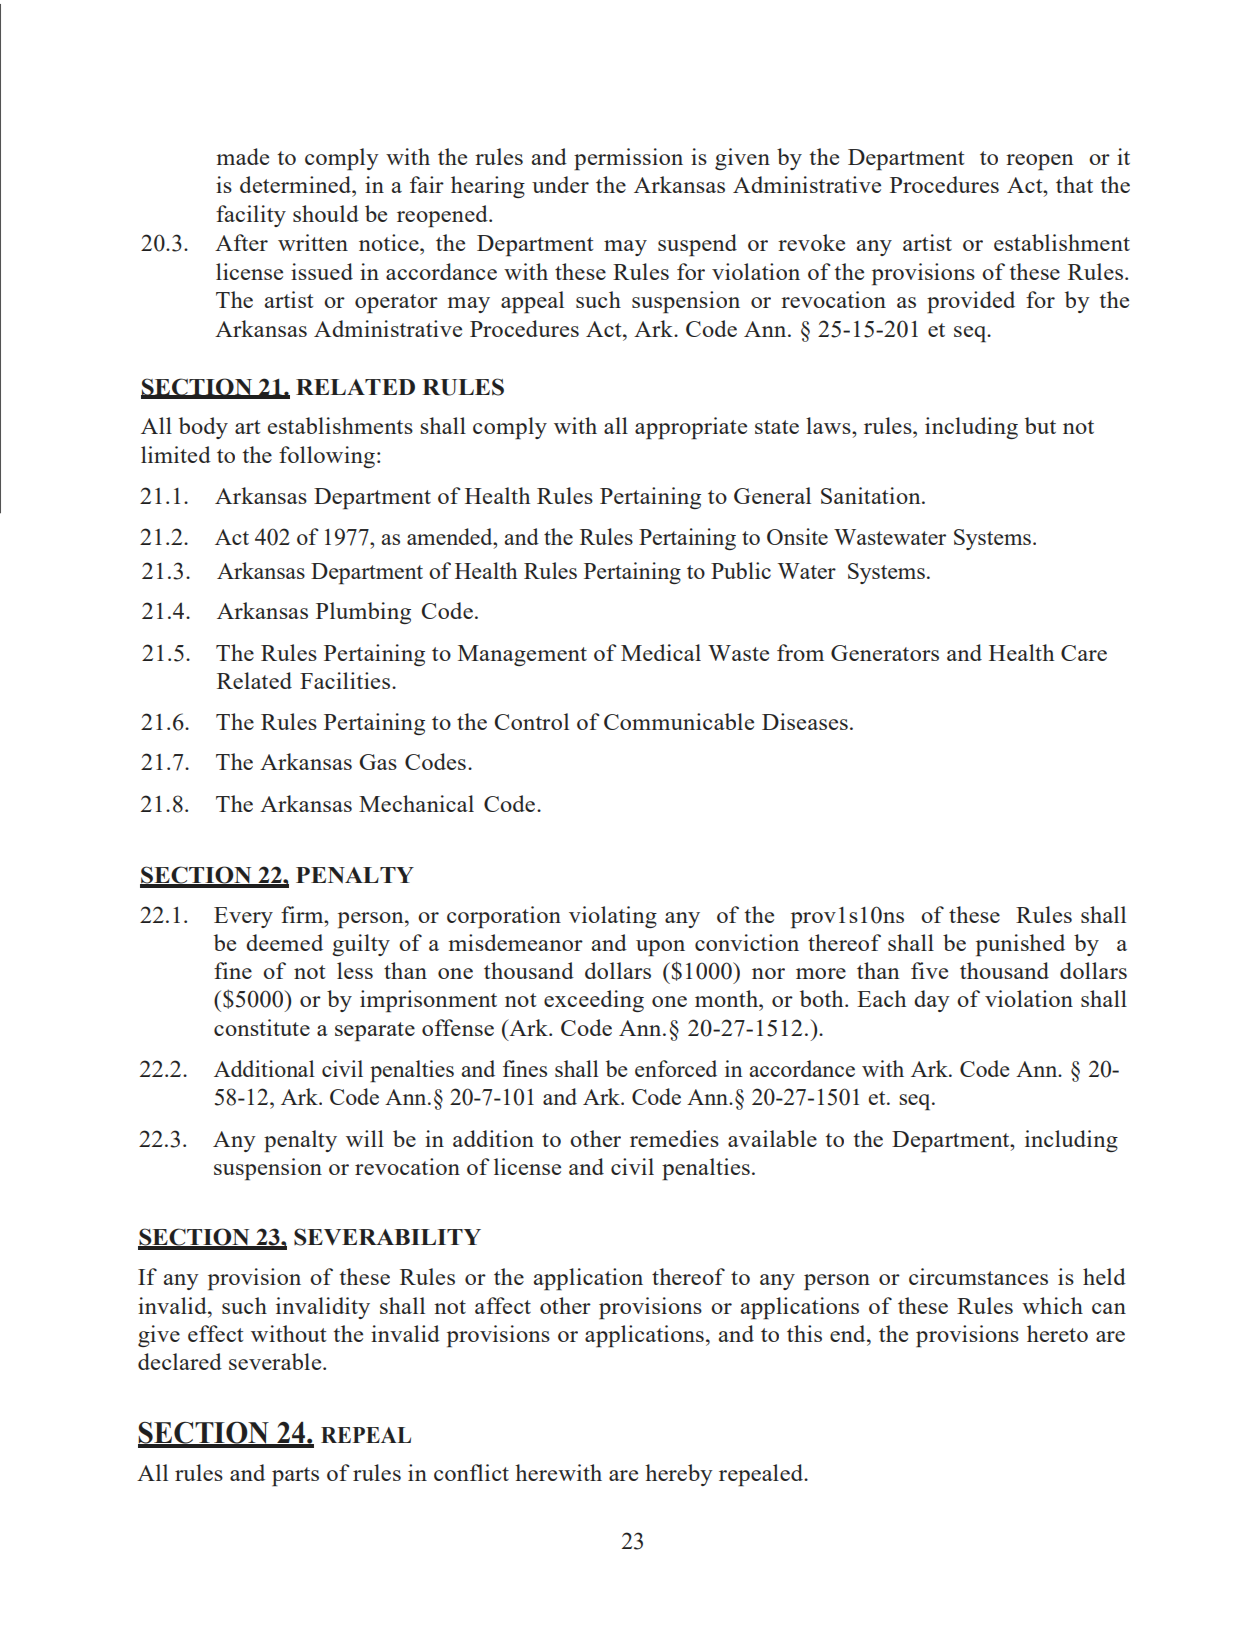 This page has width=1260, height=1630. What do you see at coordinates (674, 1138) in the page?
I see `remedies` at bounding box center [674, 1138].
